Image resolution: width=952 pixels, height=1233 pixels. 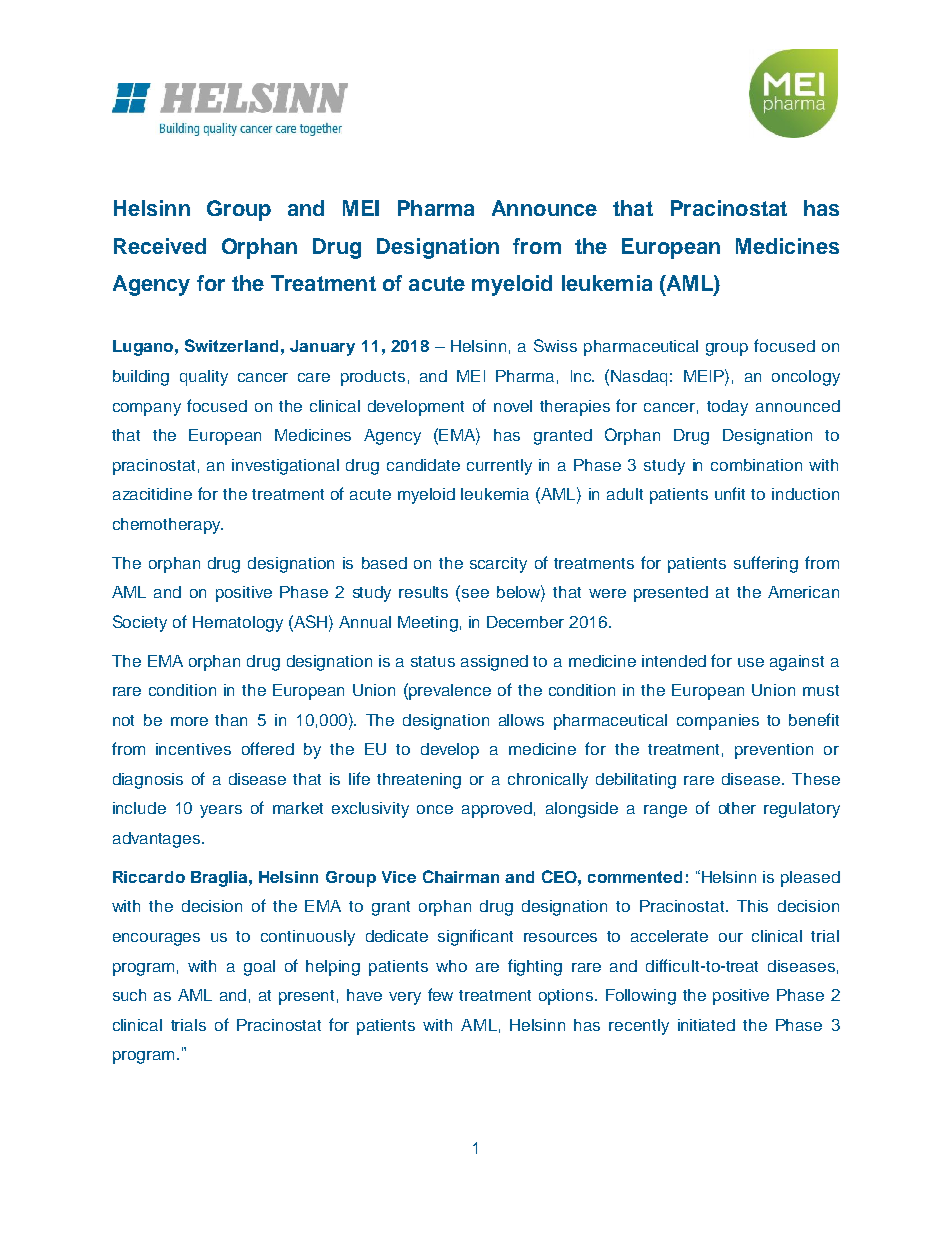 I want to click on unfit, so click(x=730, y=493).
